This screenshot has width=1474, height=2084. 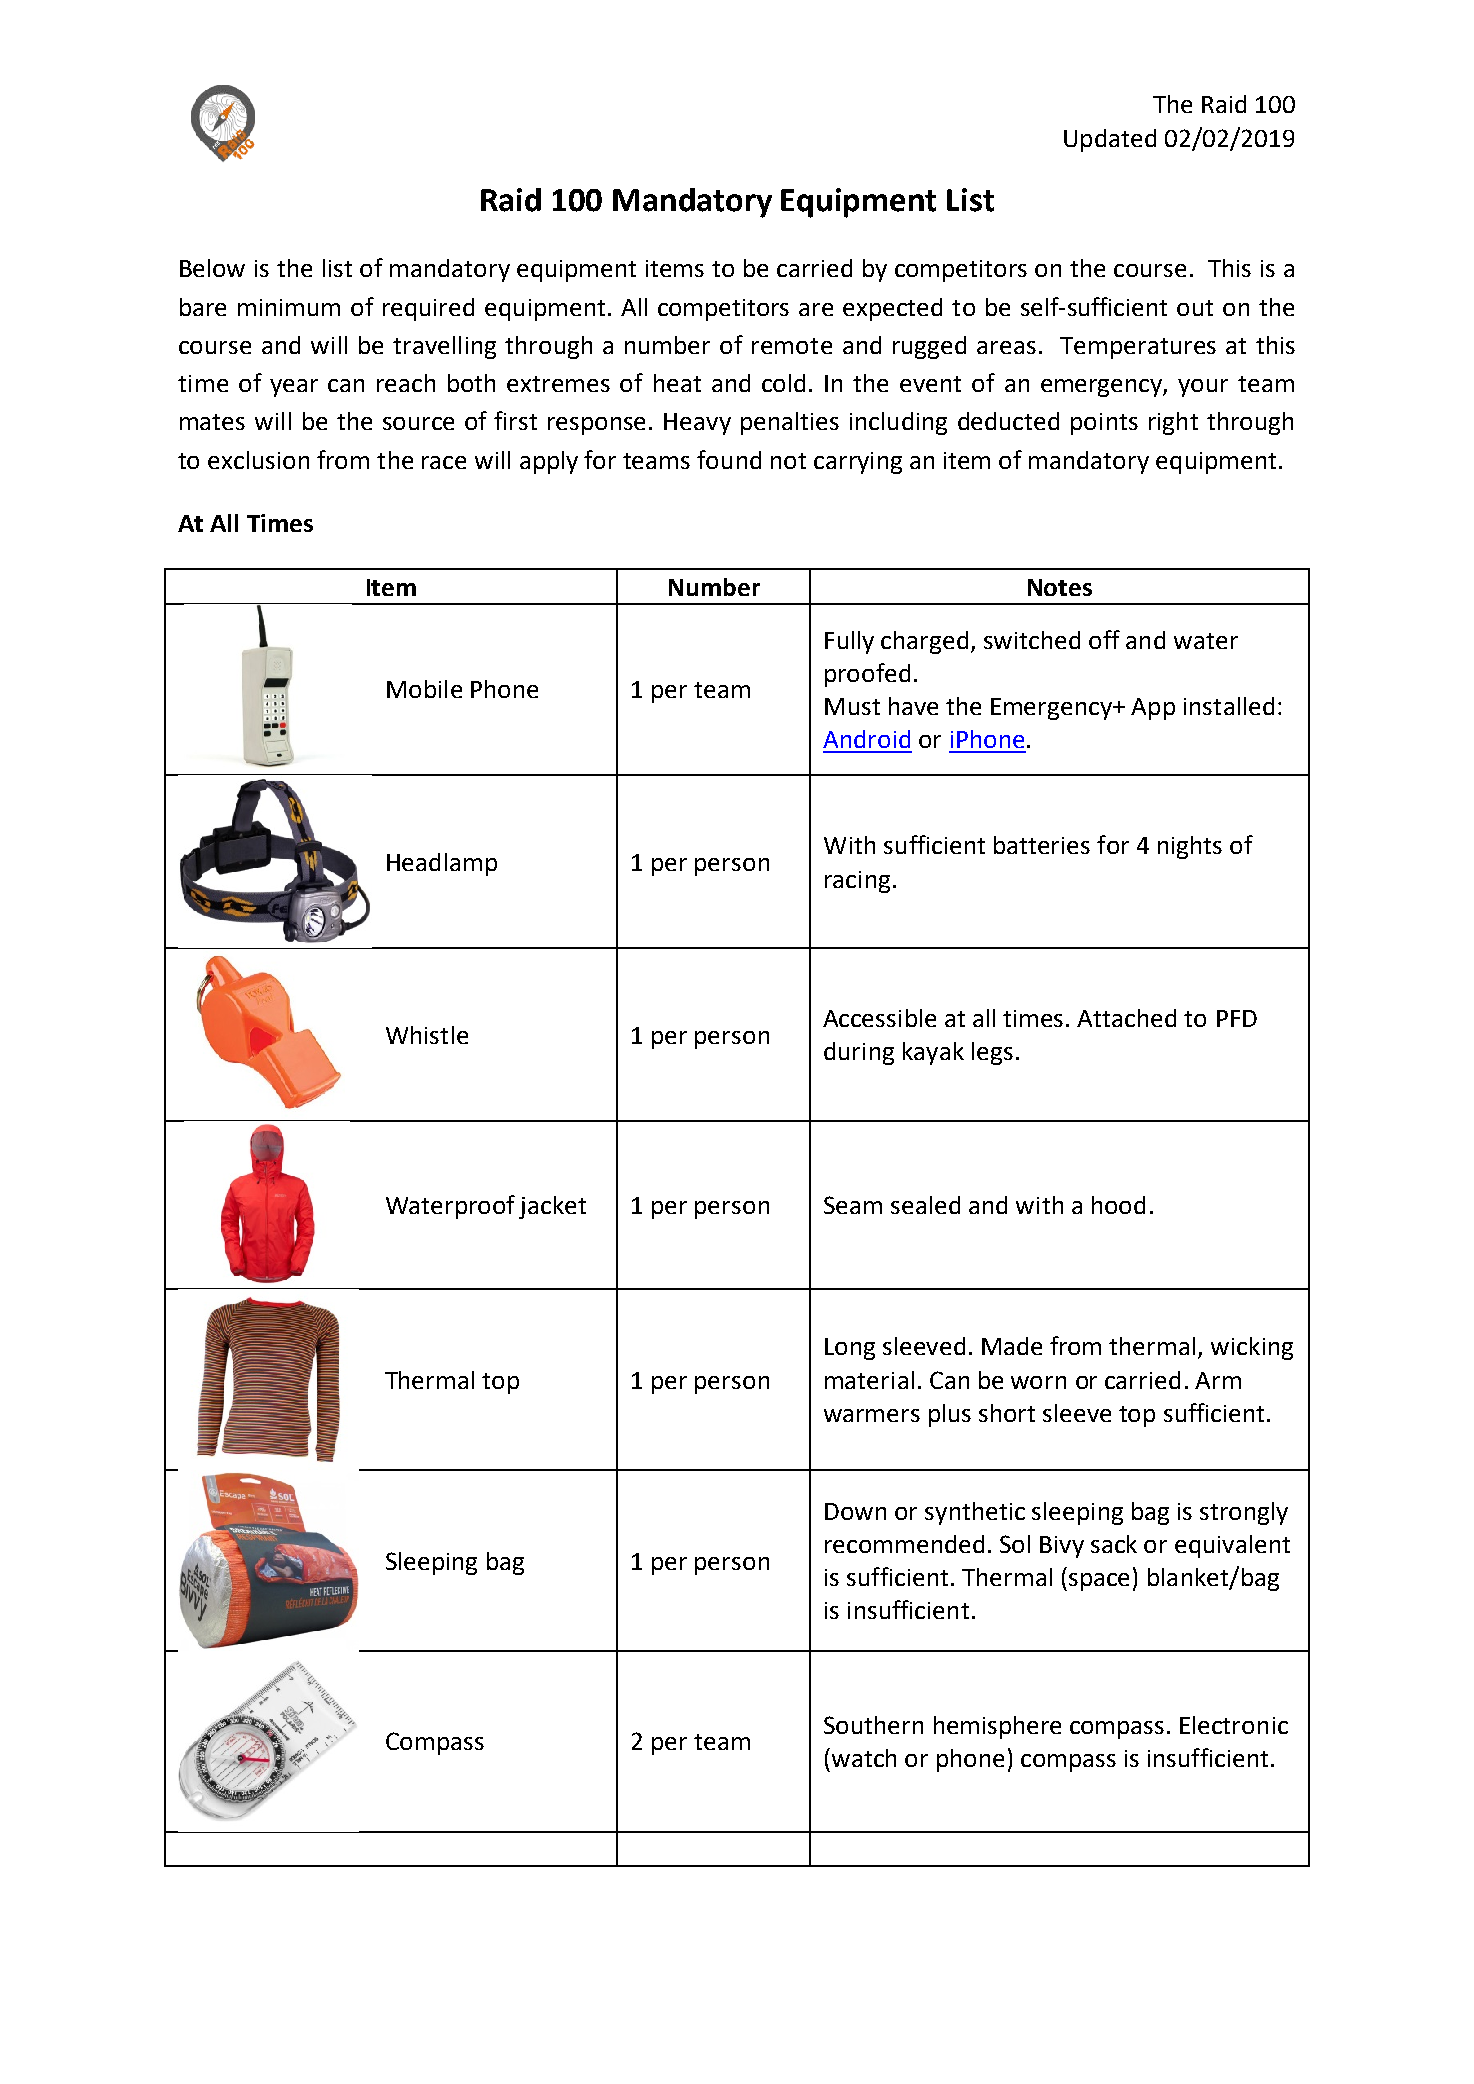 What do you see at coordinates (857, 882) in the screenshot?
I see `racing` at bounding box center [857, 882].
